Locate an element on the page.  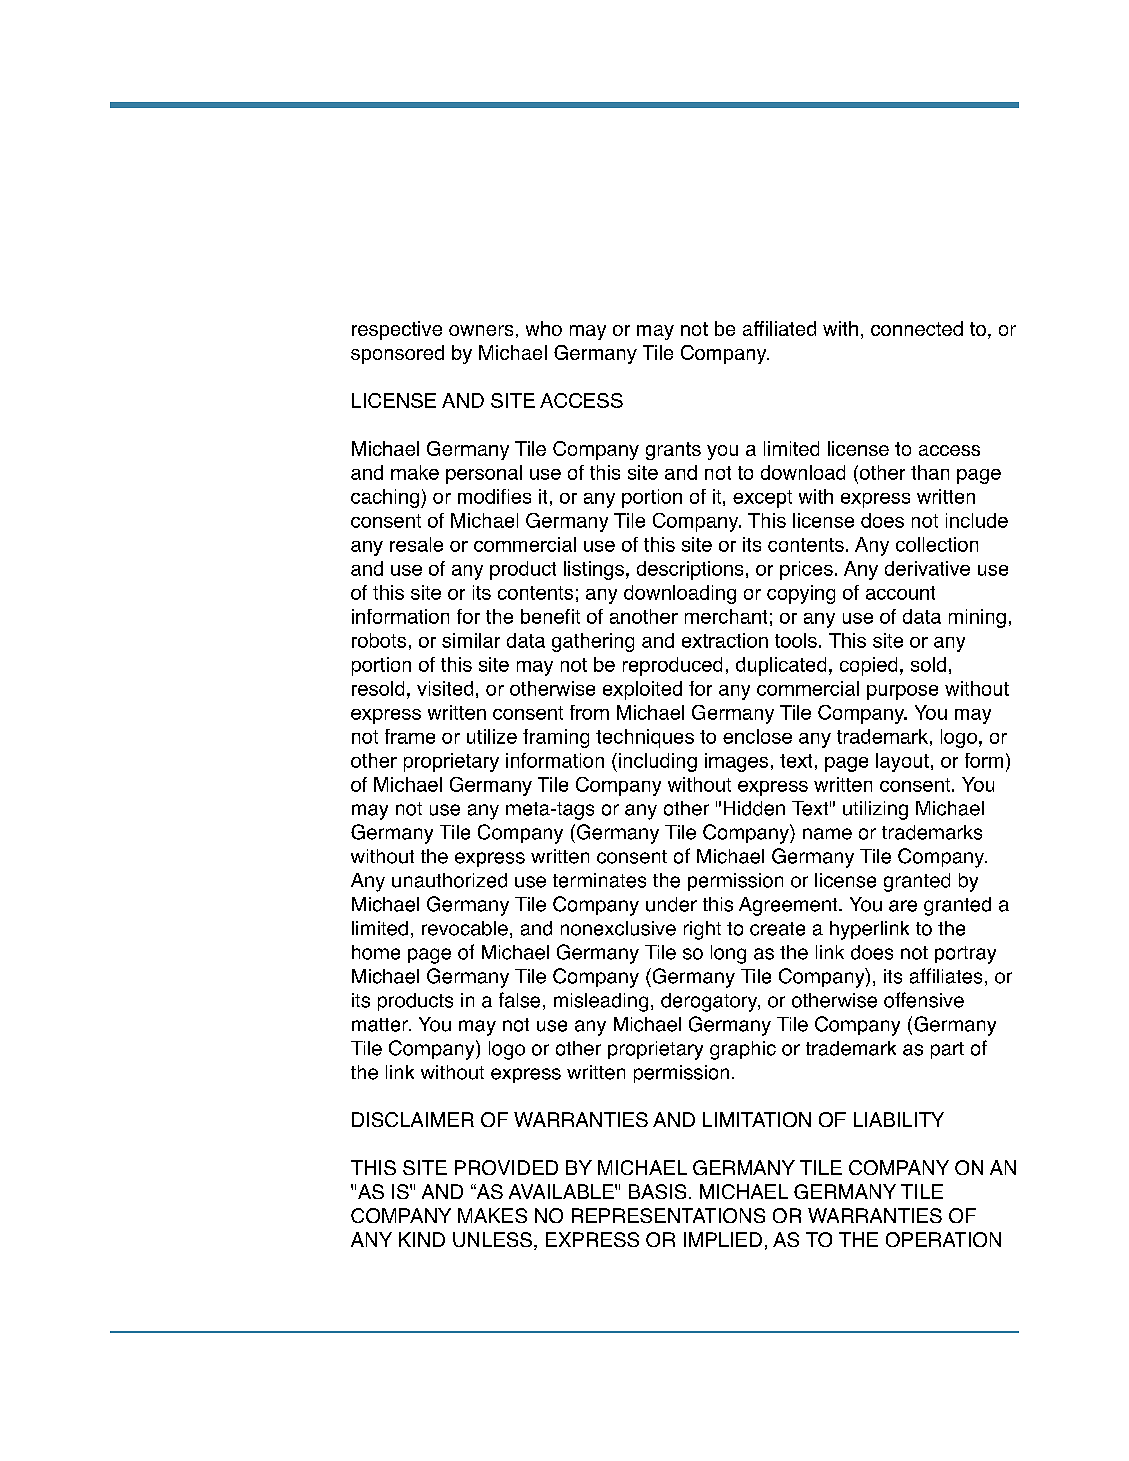
copied is located at coordinates (868, 666).
